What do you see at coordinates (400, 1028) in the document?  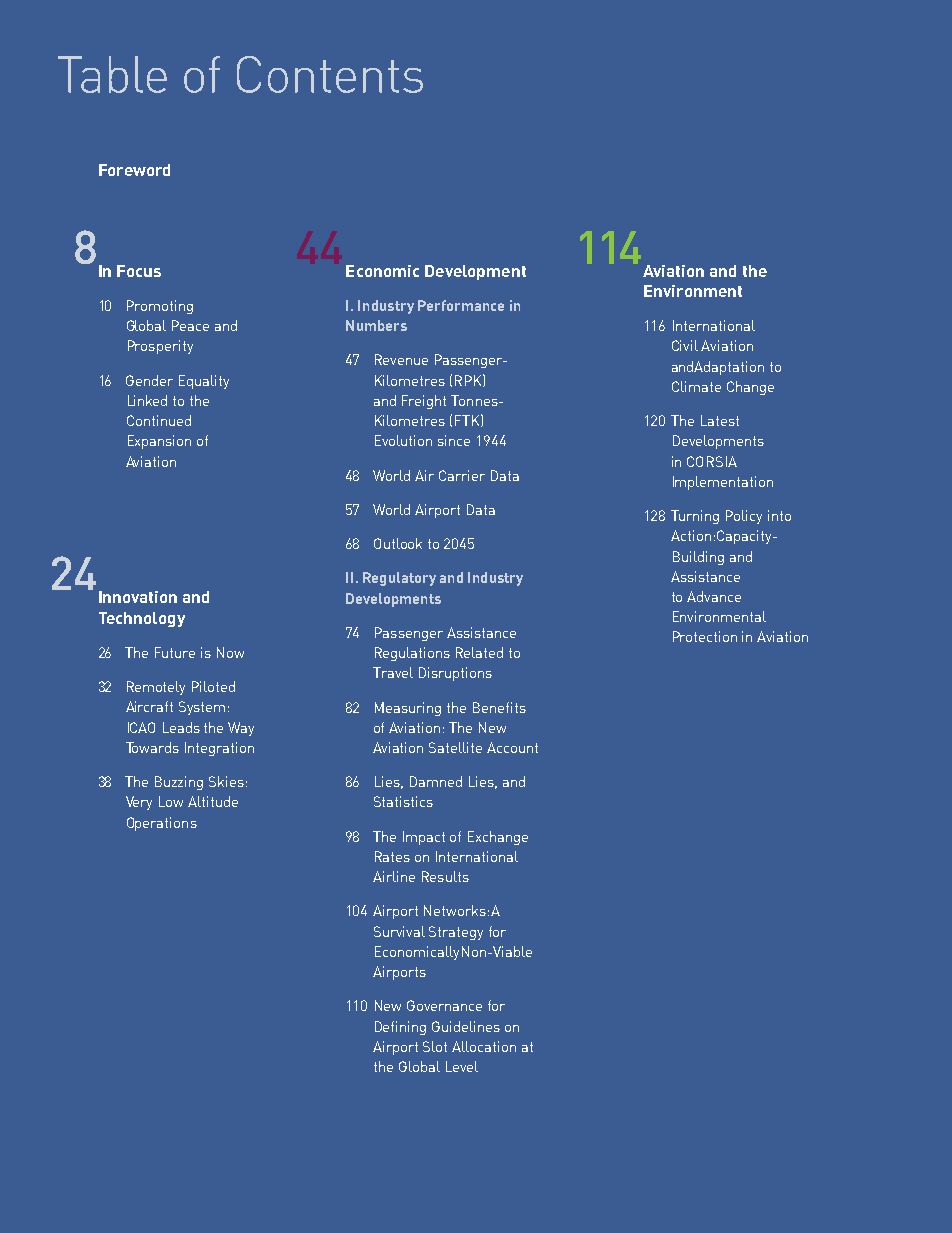 I see `Defining` at bounding box center [400, 1028].
